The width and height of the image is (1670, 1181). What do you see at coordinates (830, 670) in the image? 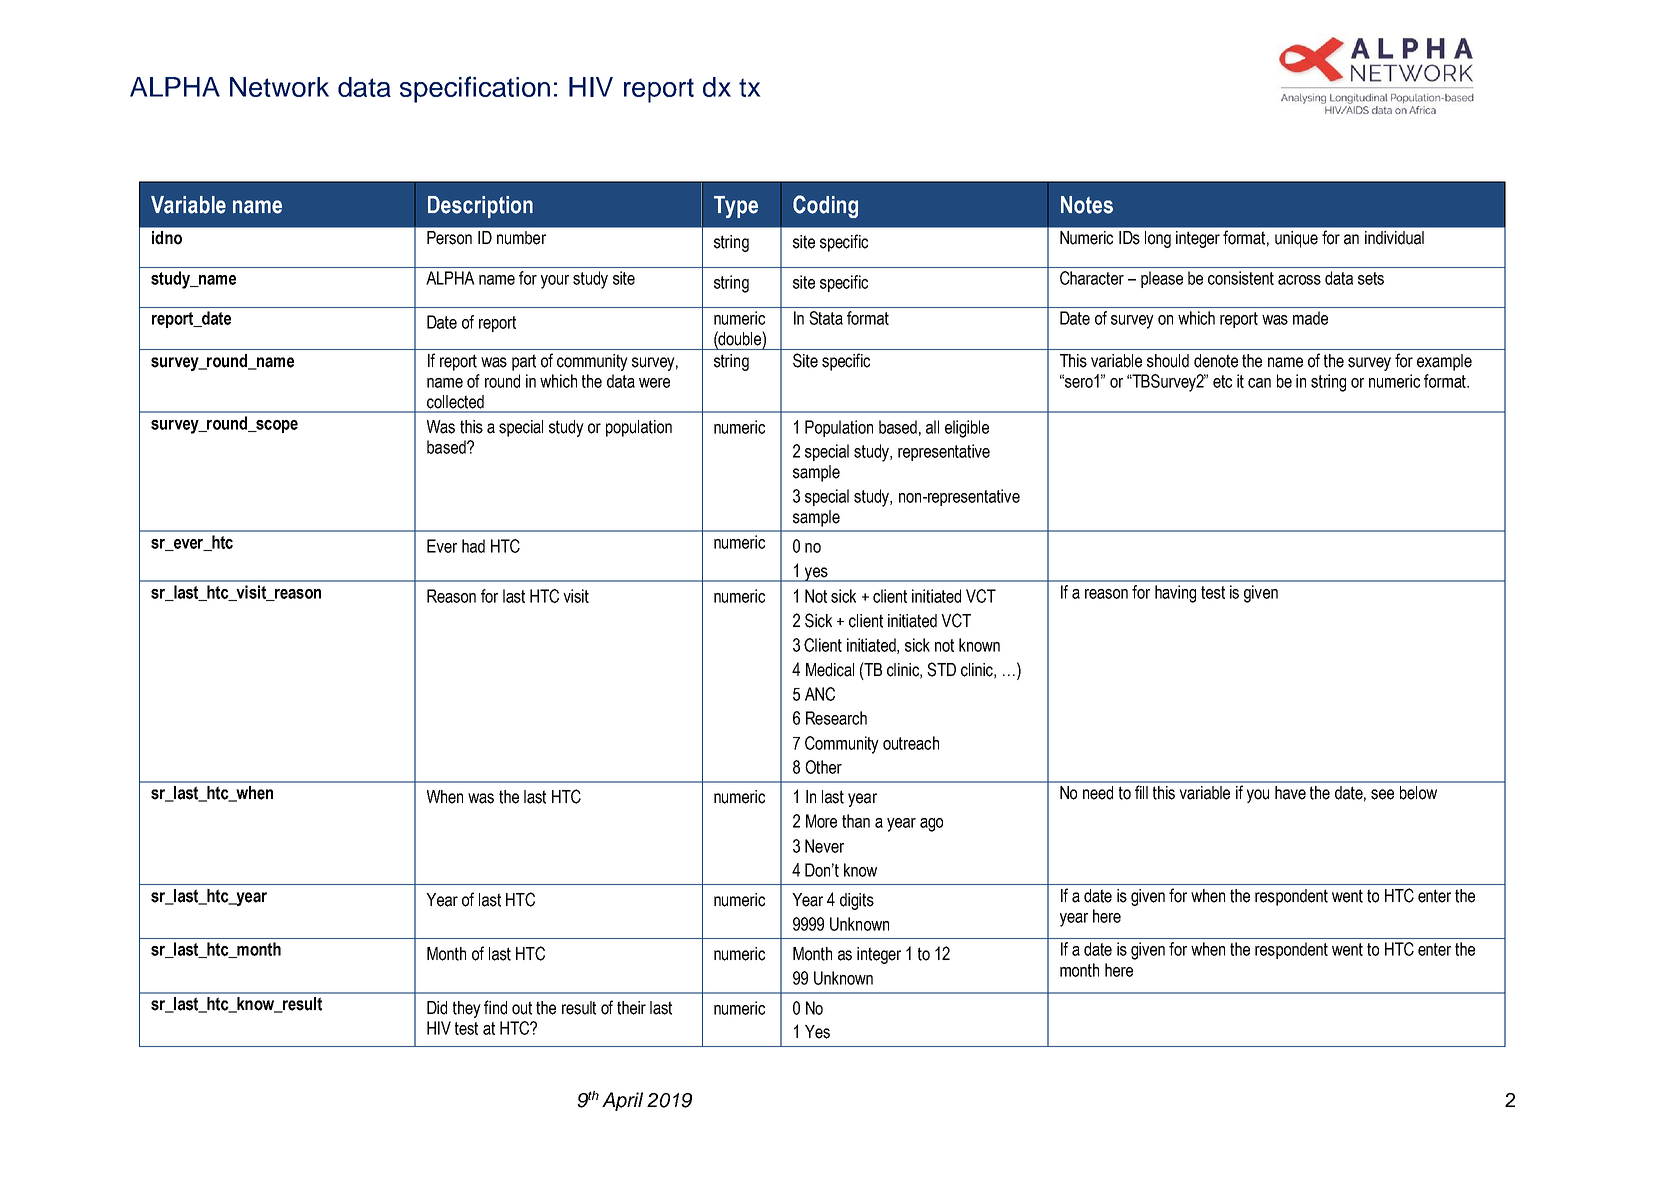
I see `Medical` at bounding box center [830, 670].
